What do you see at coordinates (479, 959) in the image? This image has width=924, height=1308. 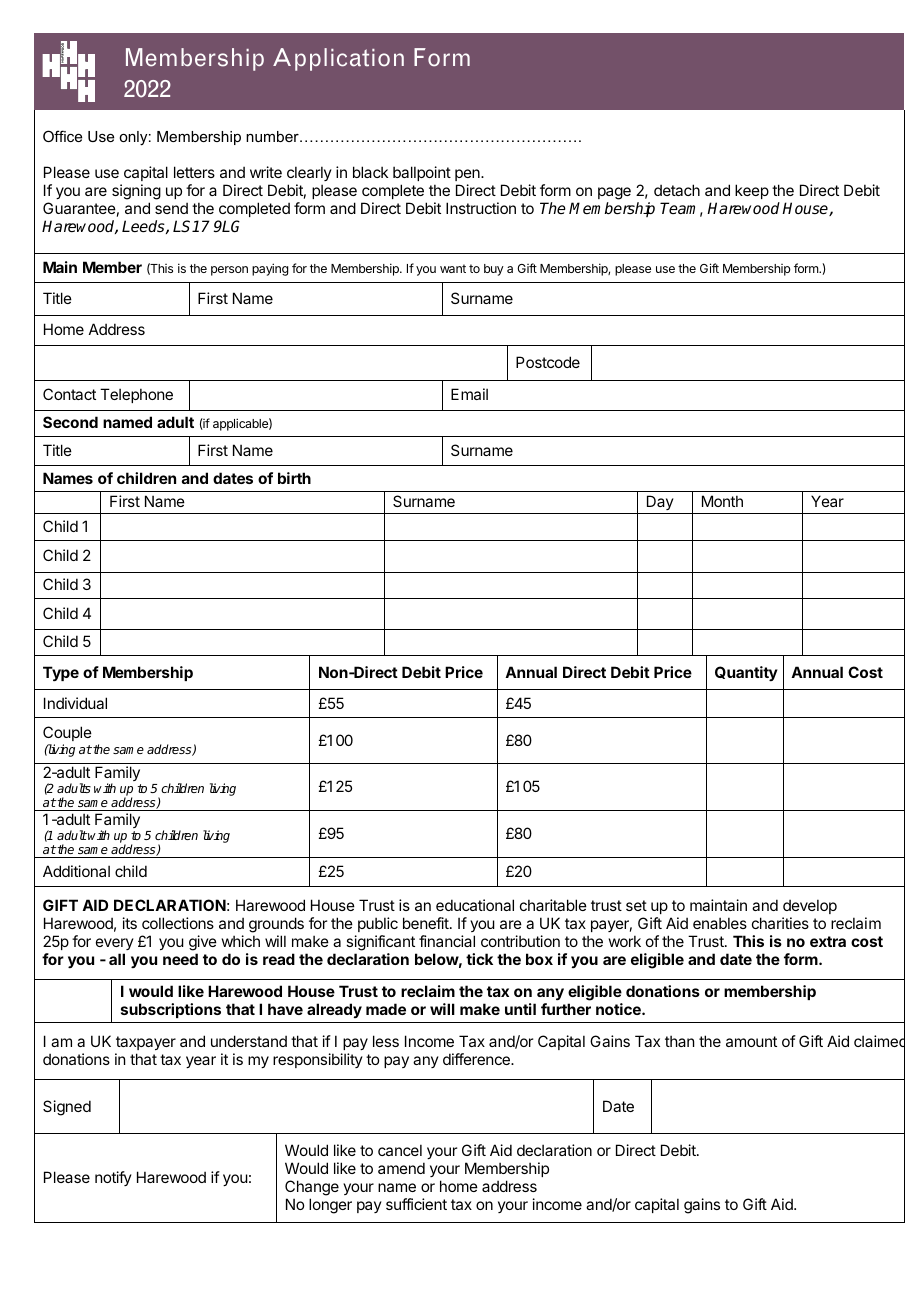 I see `tick` at bounding box center [479, 959].
